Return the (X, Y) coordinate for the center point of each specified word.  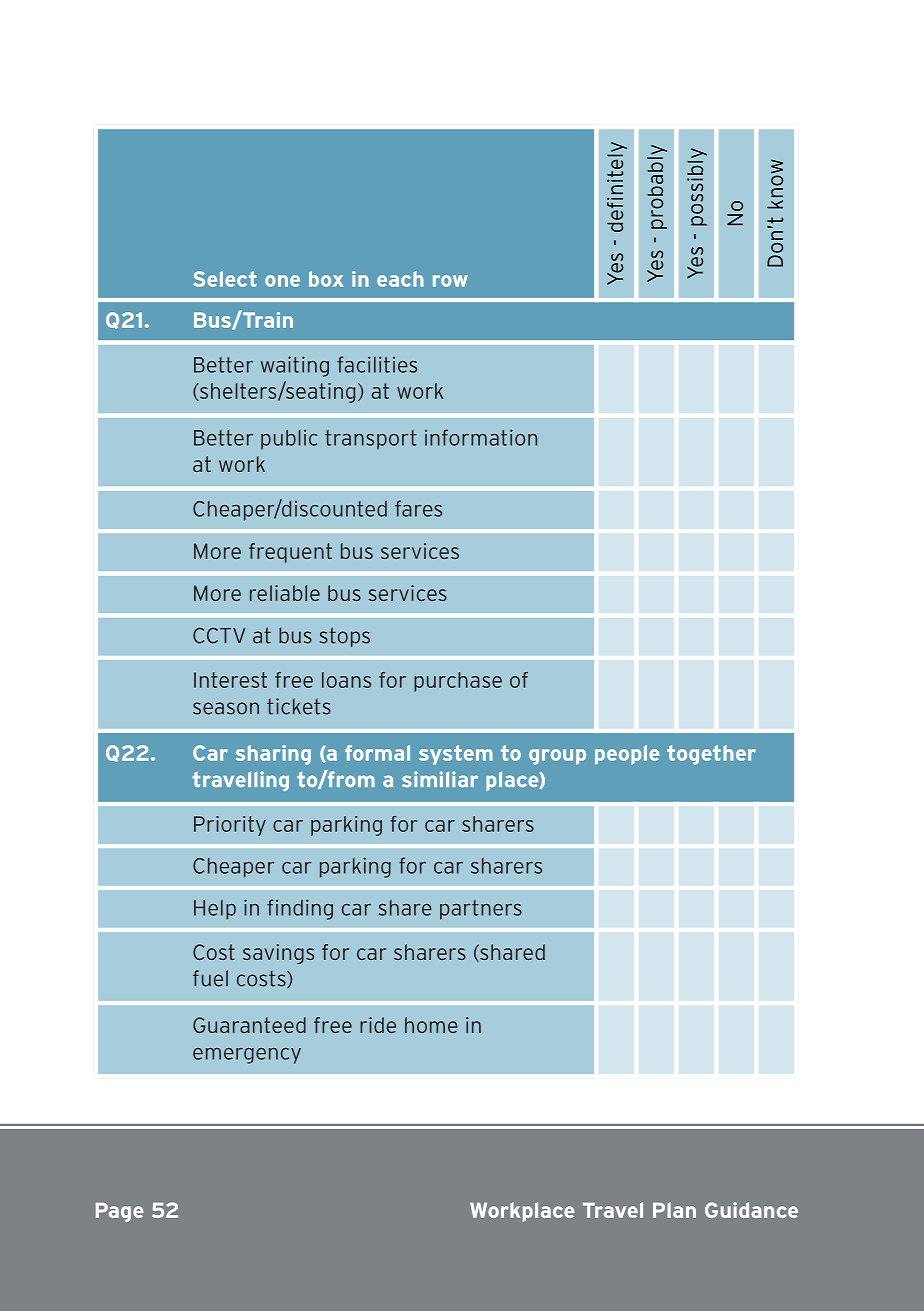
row (450, 281)
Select (225, 279)
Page (120, 1212)
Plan (674, 1210)
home (431, 1025)
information (481, 437)
